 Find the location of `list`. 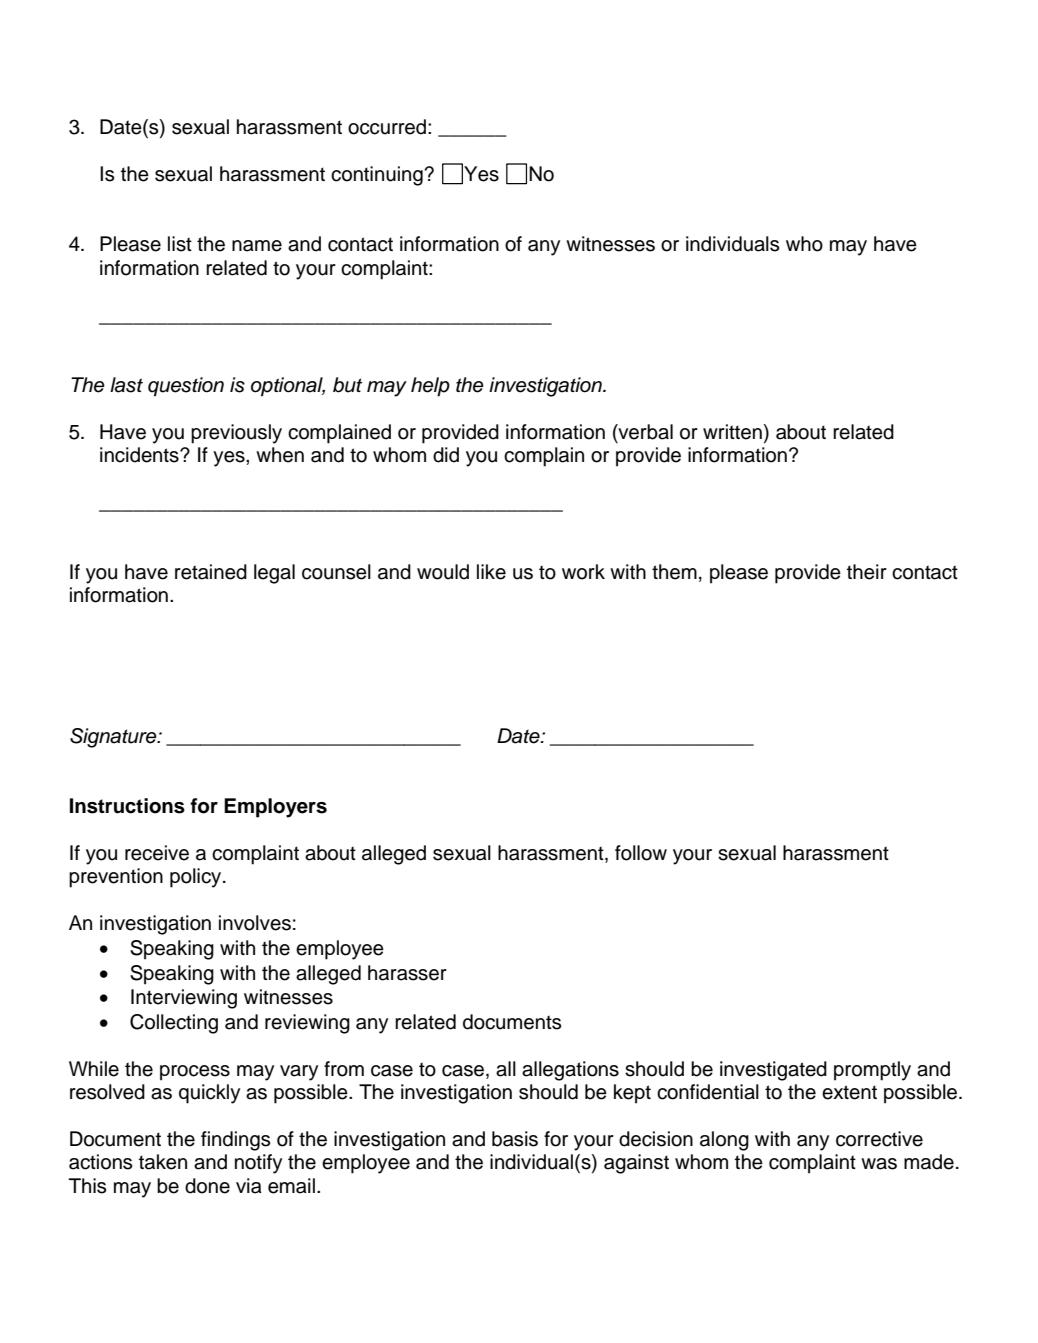

list is located at coordinates (180, 244).
